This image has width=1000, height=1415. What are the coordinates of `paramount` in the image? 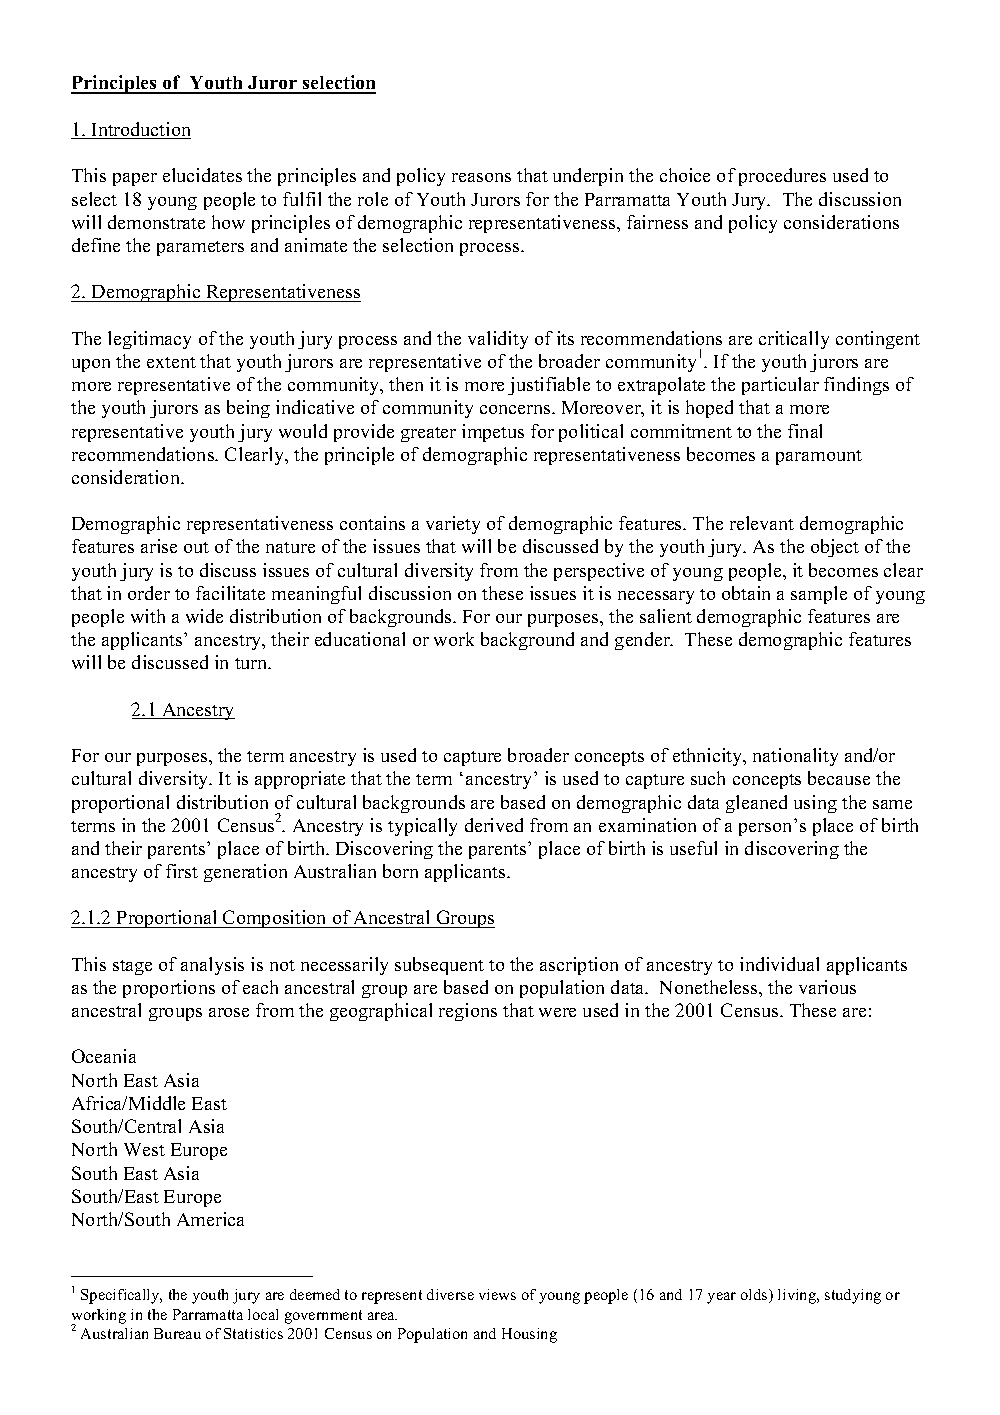 It's located at (819, 457).
